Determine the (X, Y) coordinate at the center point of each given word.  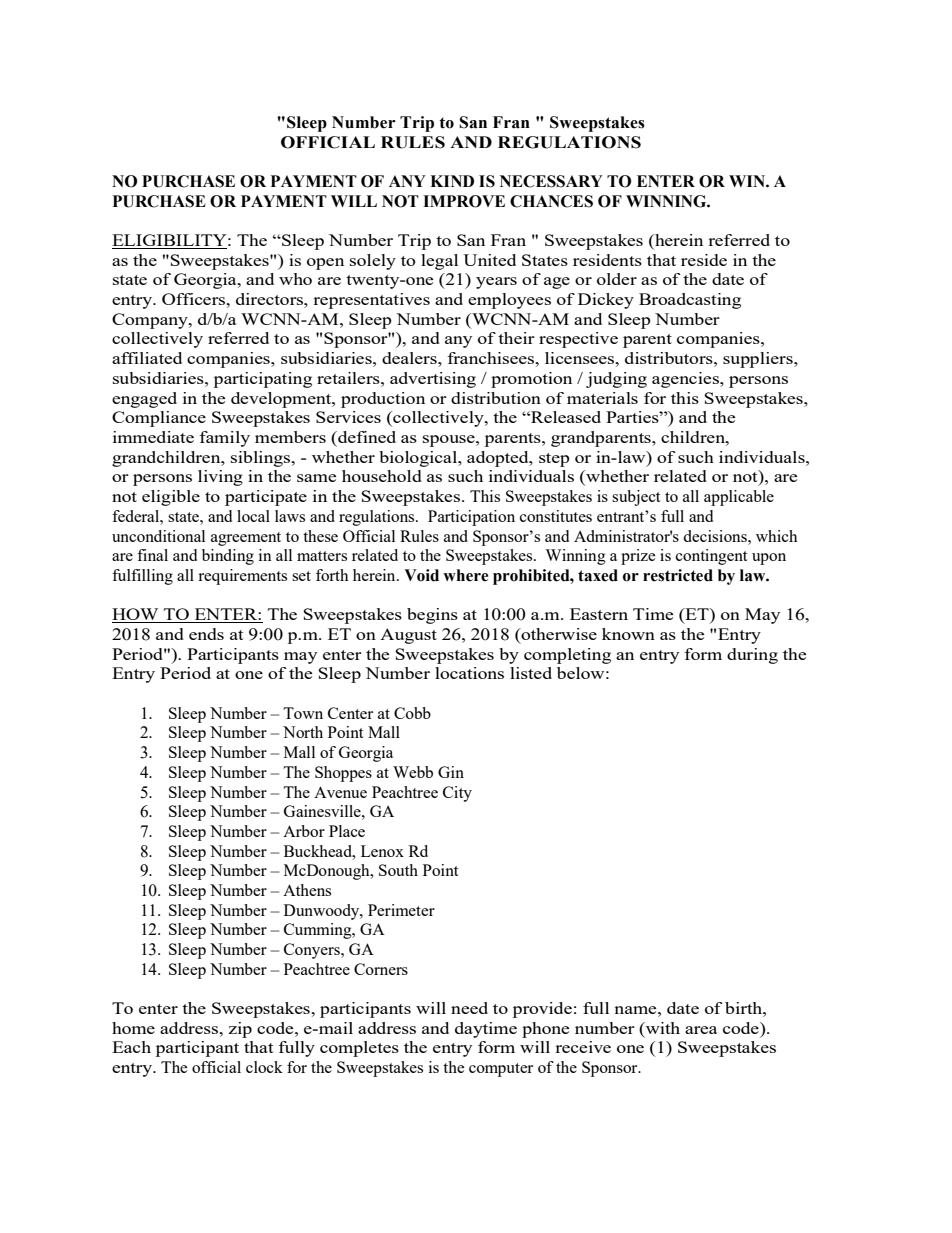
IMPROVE (464, 201)
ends (206, 634)
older (617, 279)
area (701, 1030)
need (469, 1008)
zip (240, 1030)
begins (432, 616)
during (752, 656)
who (295, 279)
